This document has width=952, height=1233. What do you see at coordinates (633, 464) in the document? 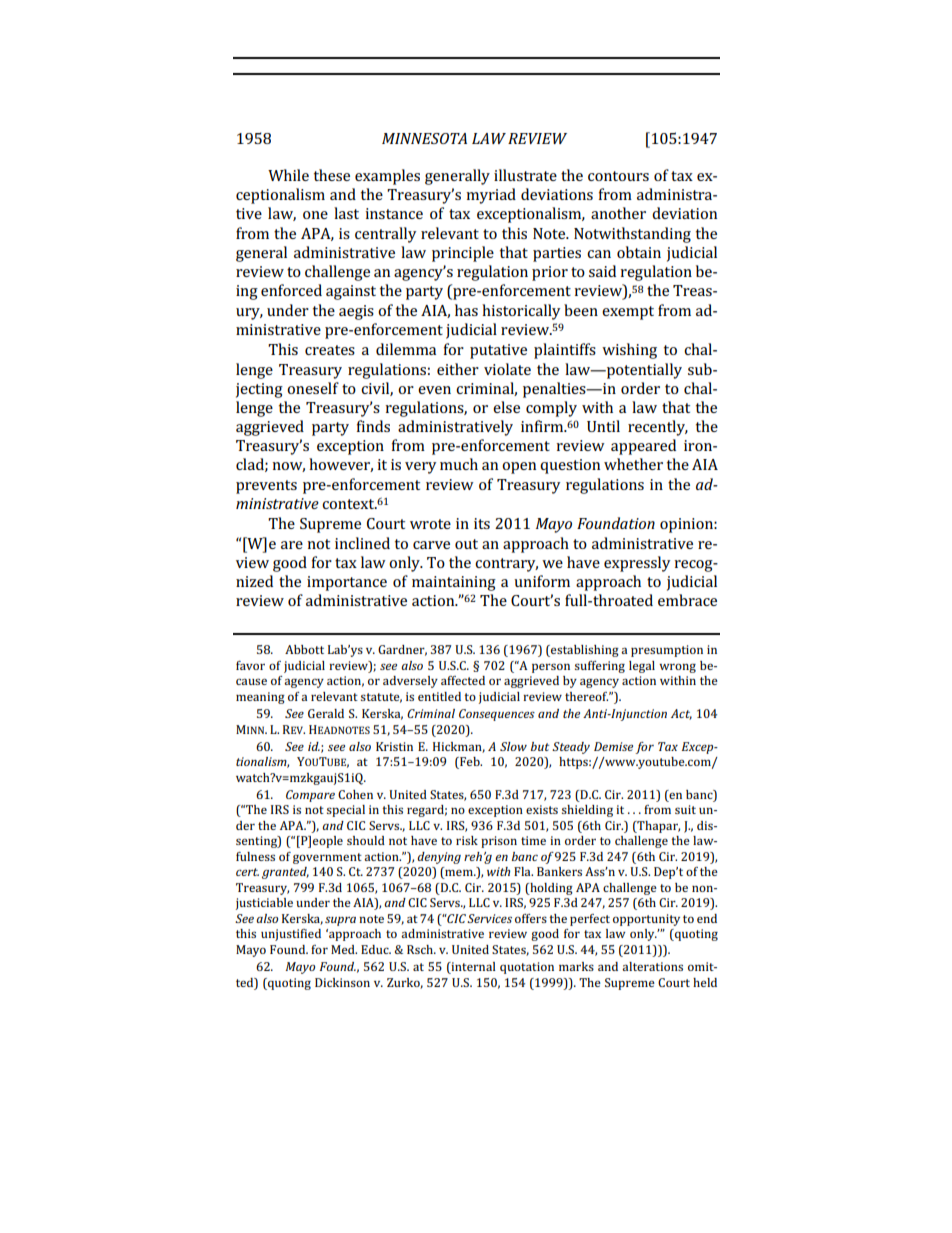
I see `whether` at bounding box center [633, 464].
